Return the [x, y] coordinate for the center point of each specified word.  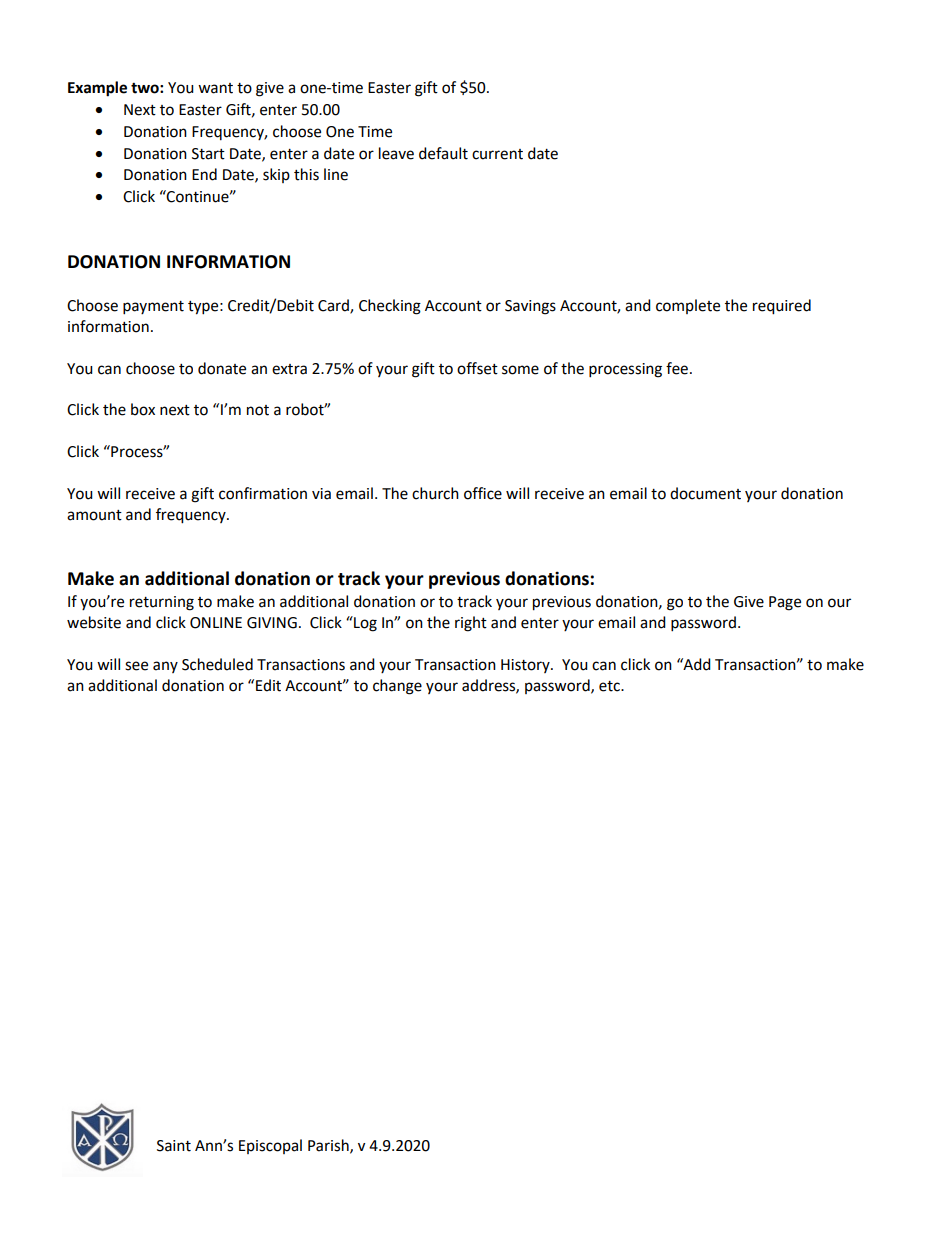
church [435, 493]
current [497, 154]
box [143, 409]
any [165, 667]
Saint [174, 1146]
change [397, 687]
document [705, 493]
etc [610, 686]
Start [208, 154]
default [443, 153]
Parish [329, 1146]
